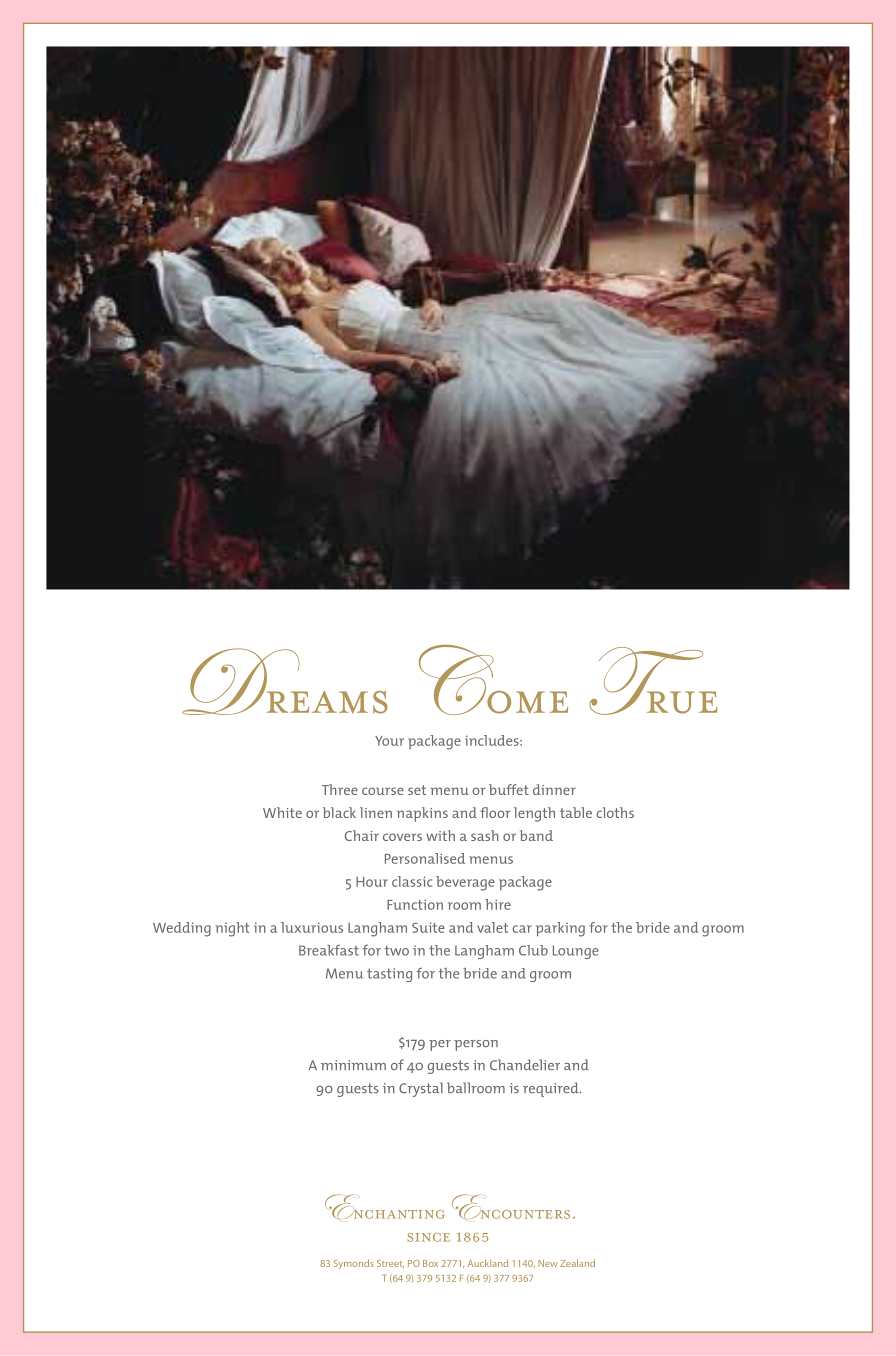 The width and height of the document is (896, 1356). Describe the element at coordinates (354, 1264) in the document. I see `Symonds` at that location.
